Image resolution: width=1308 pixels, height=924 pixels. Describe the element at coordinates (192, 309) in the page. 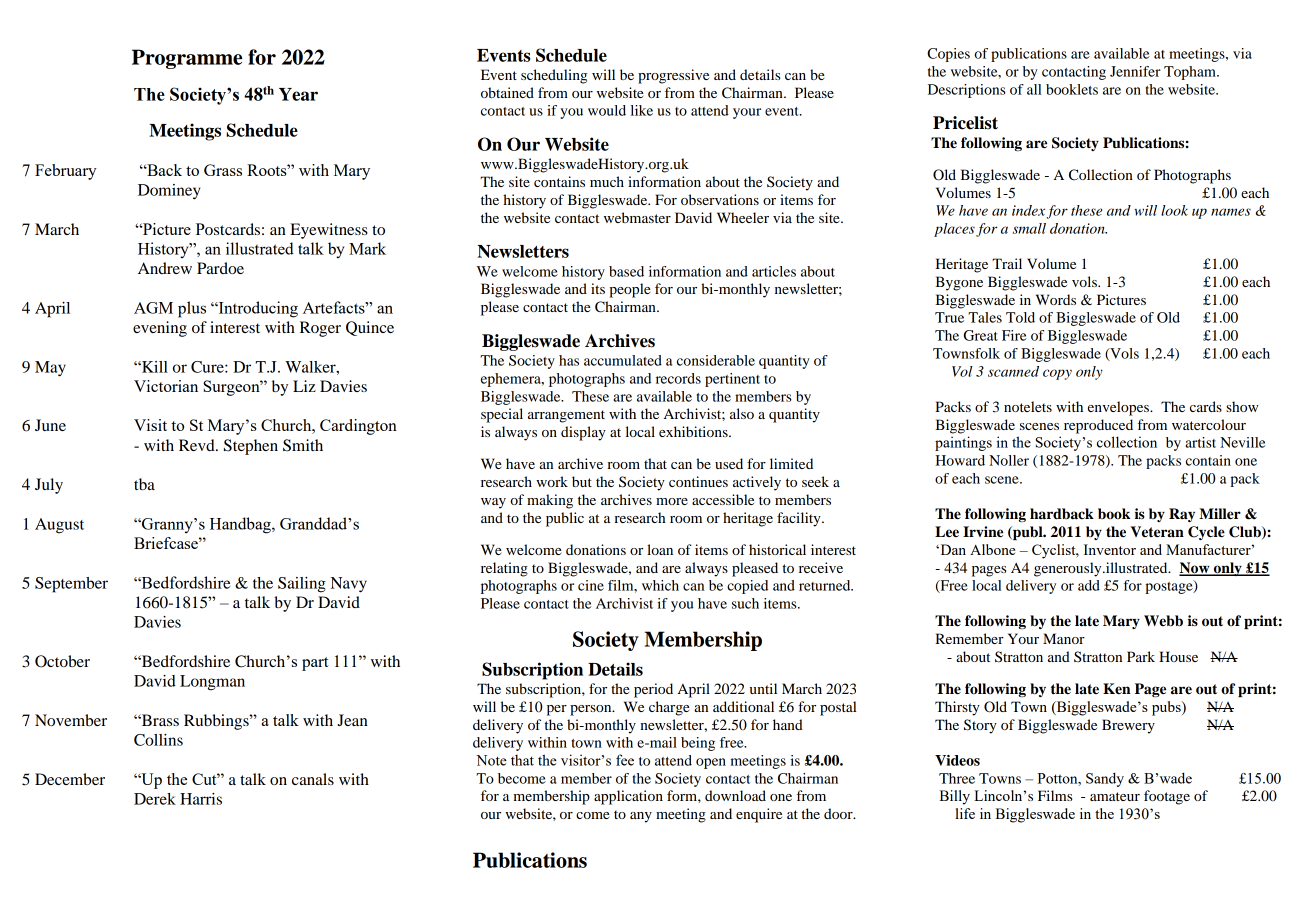

I see `plus` at that location.
